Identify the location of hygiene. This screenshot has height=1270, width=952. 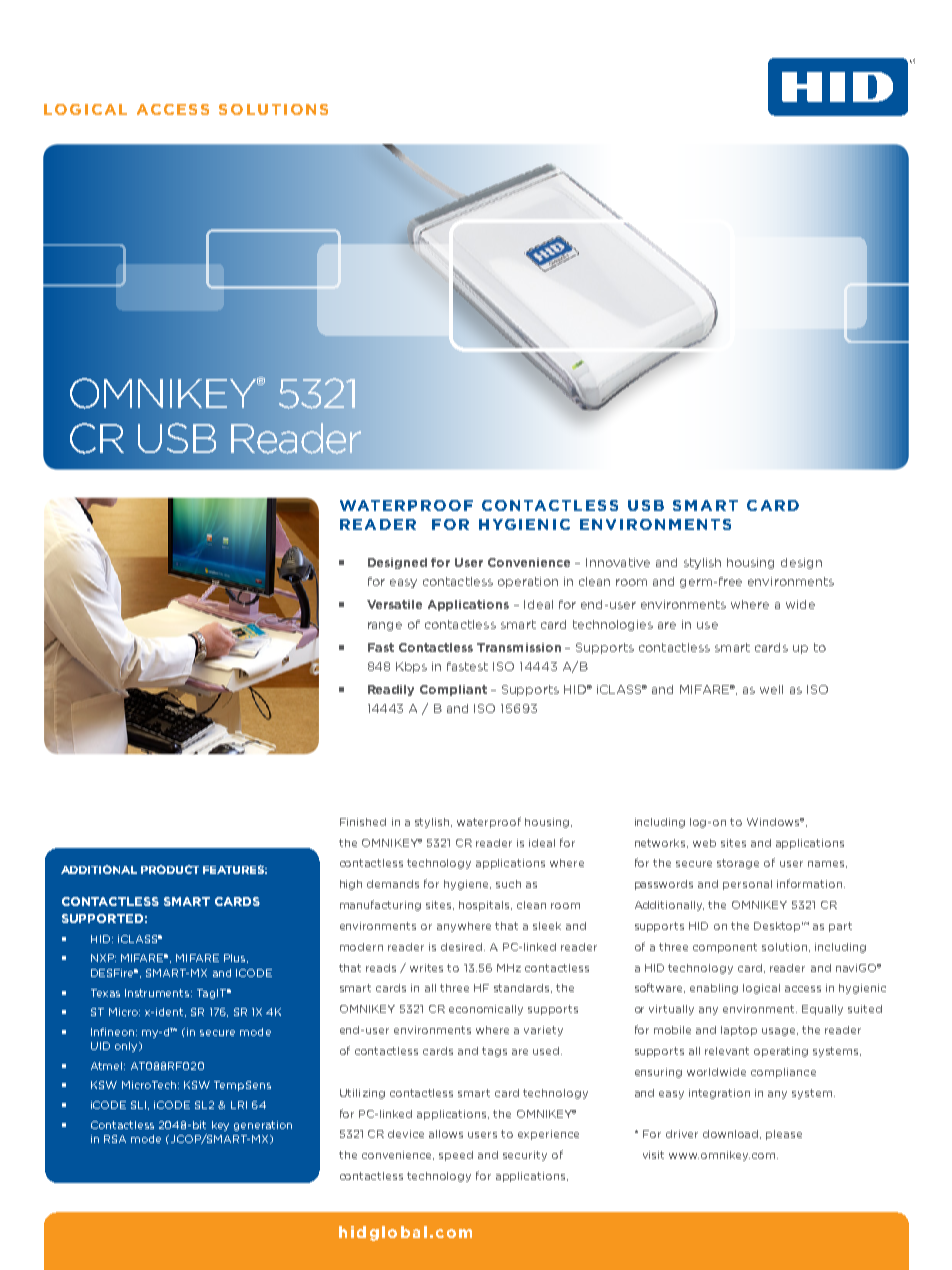
(467, 885).
